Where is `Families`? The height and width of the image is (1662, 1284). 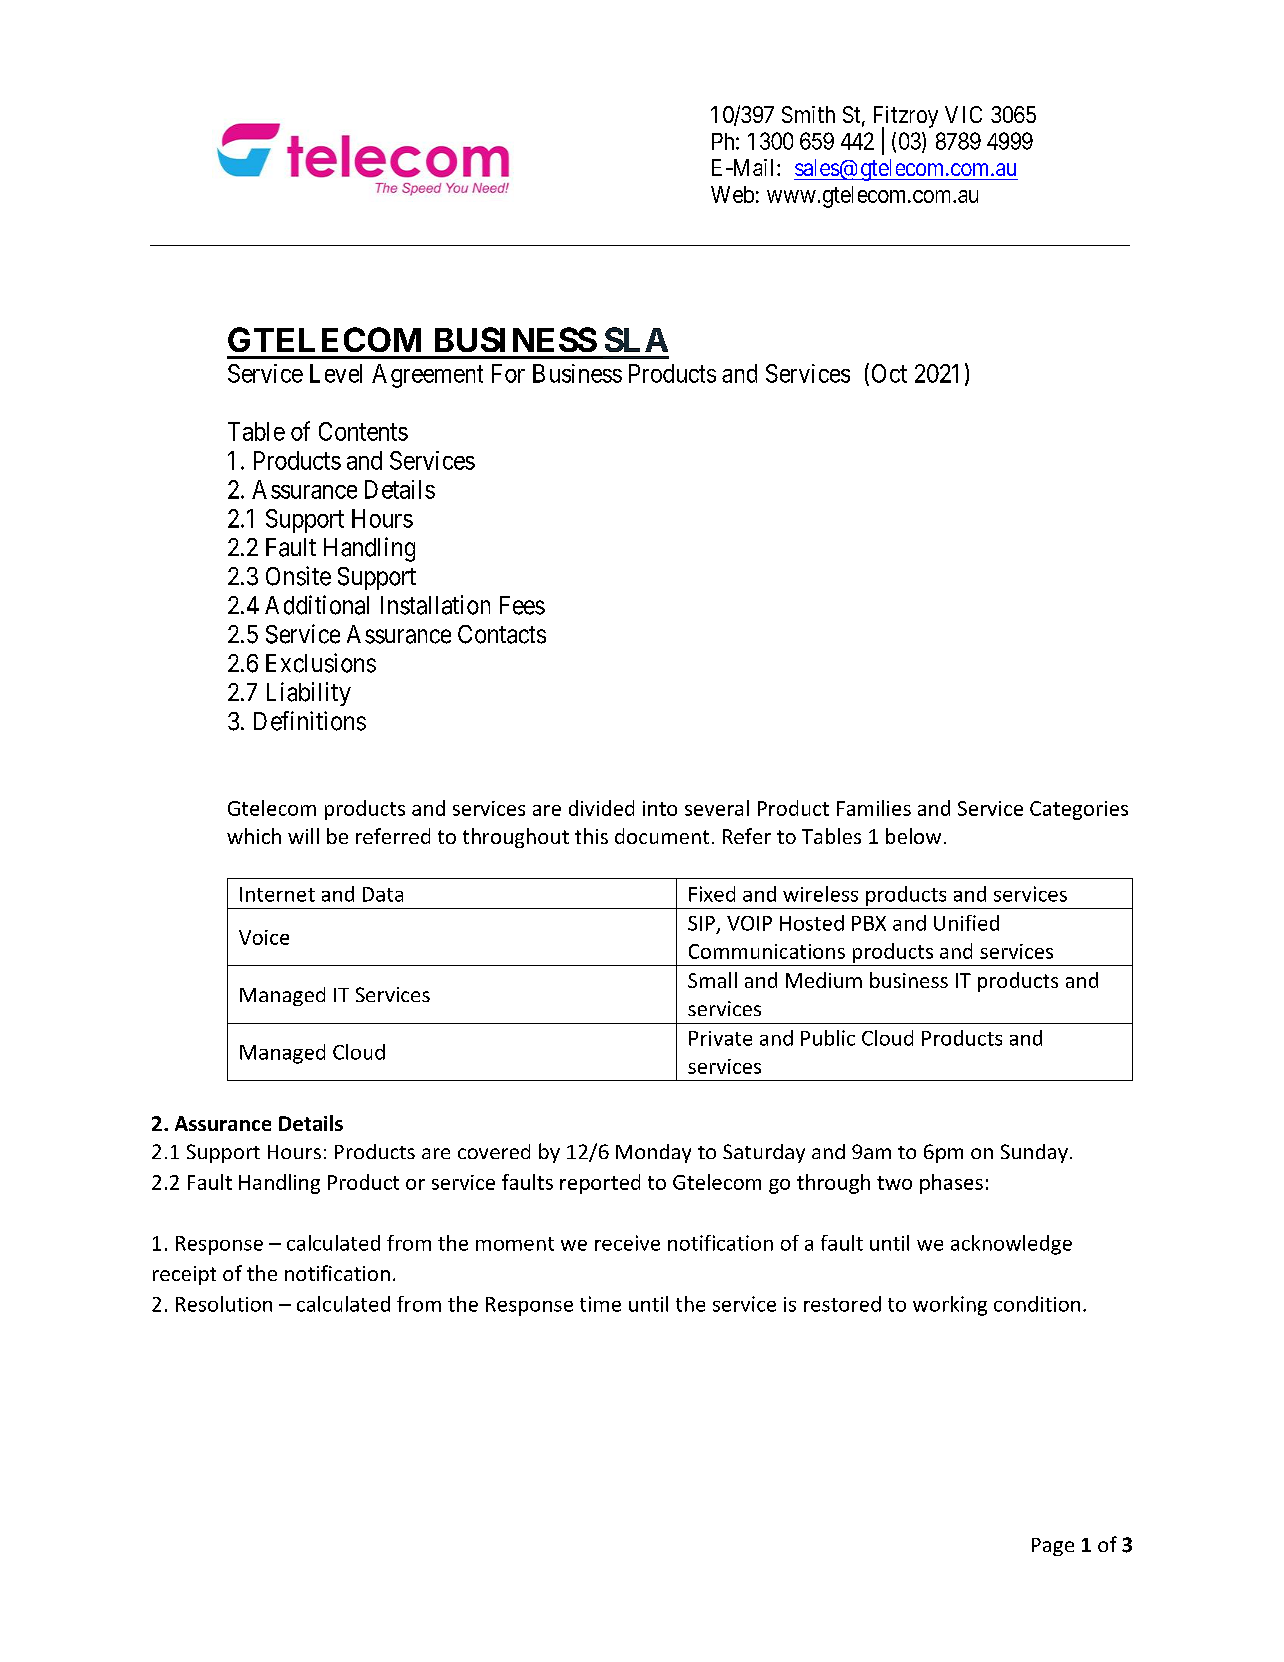 Families is located at coordinates (874, 808).
